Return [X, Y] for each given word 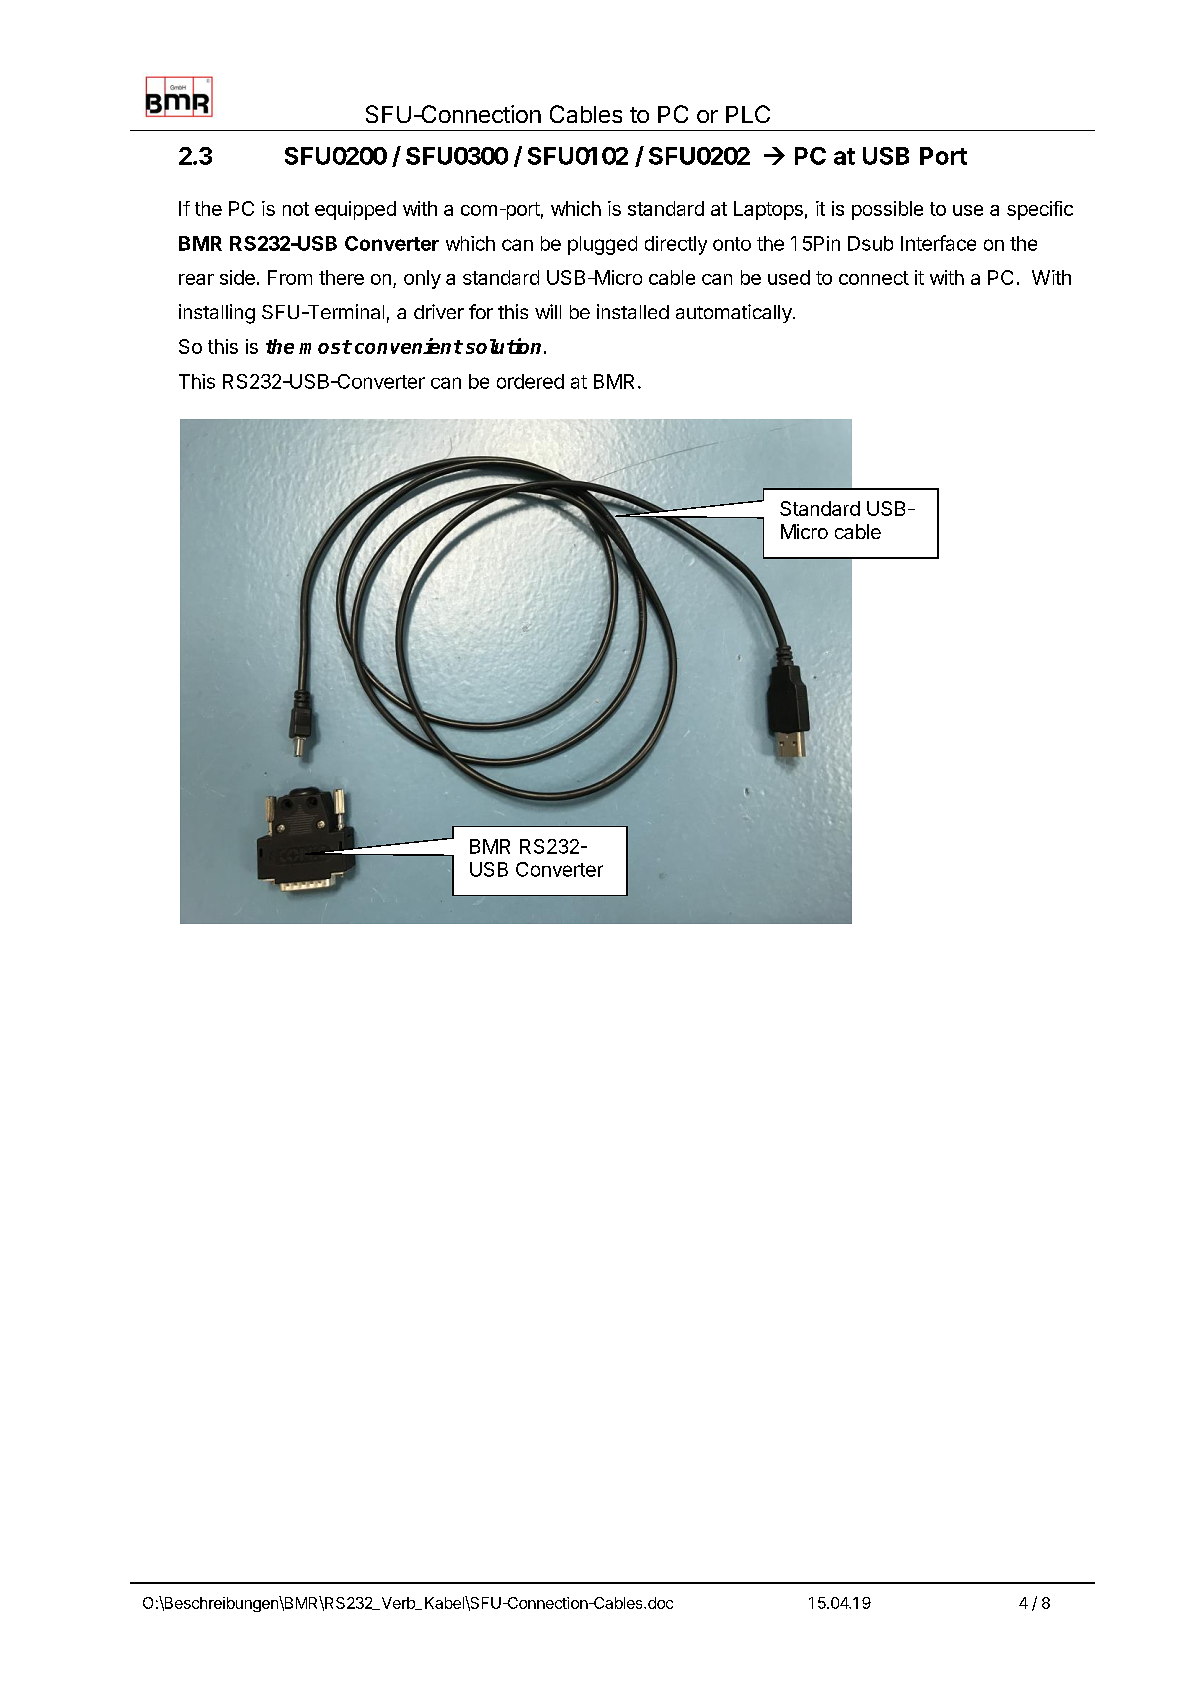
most [325, 347]
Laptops [768, 210]
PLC [748, 114]
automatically [735, 313]
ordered [530, 381]
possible [887, 210]
